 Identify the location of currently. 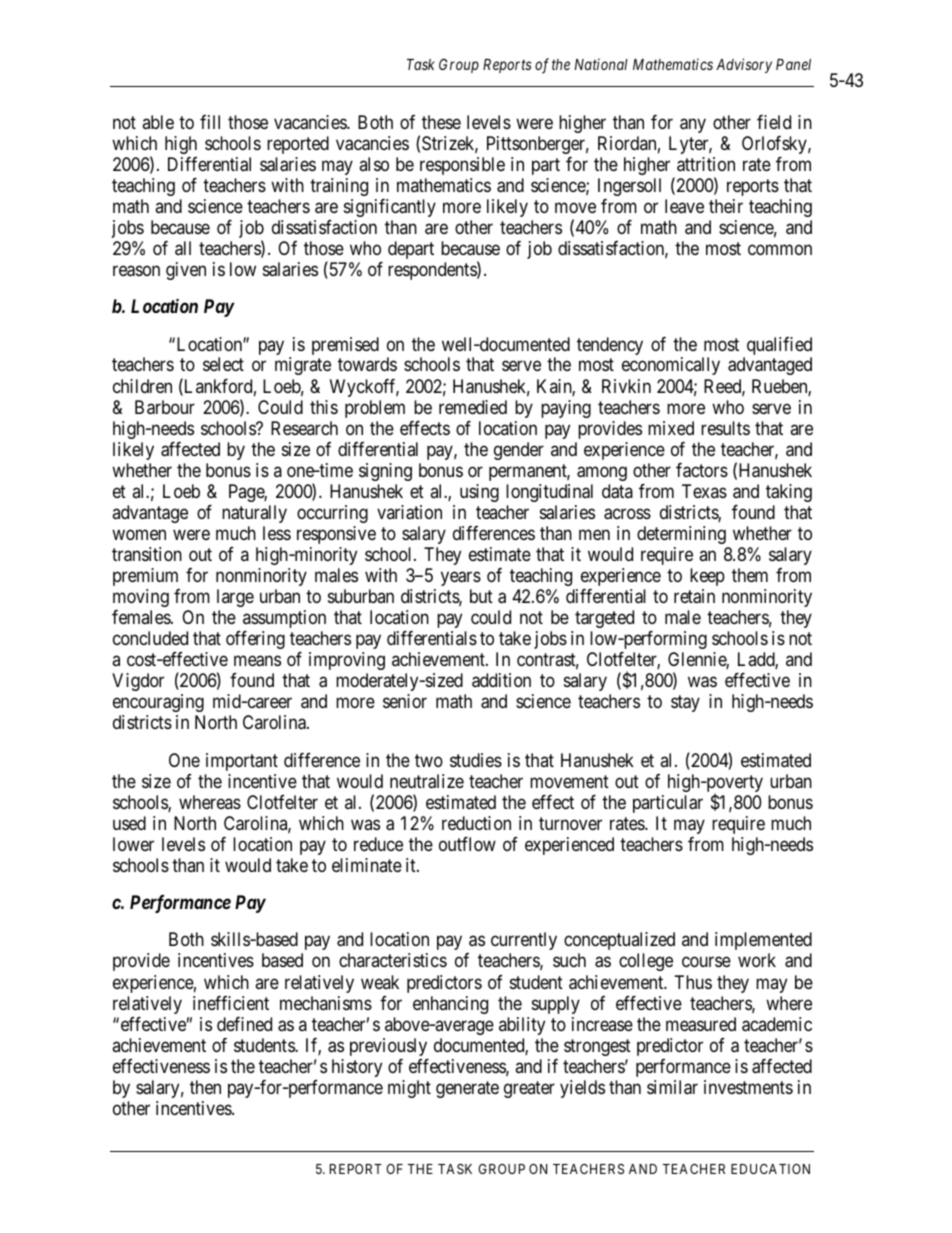
(524, 943).
